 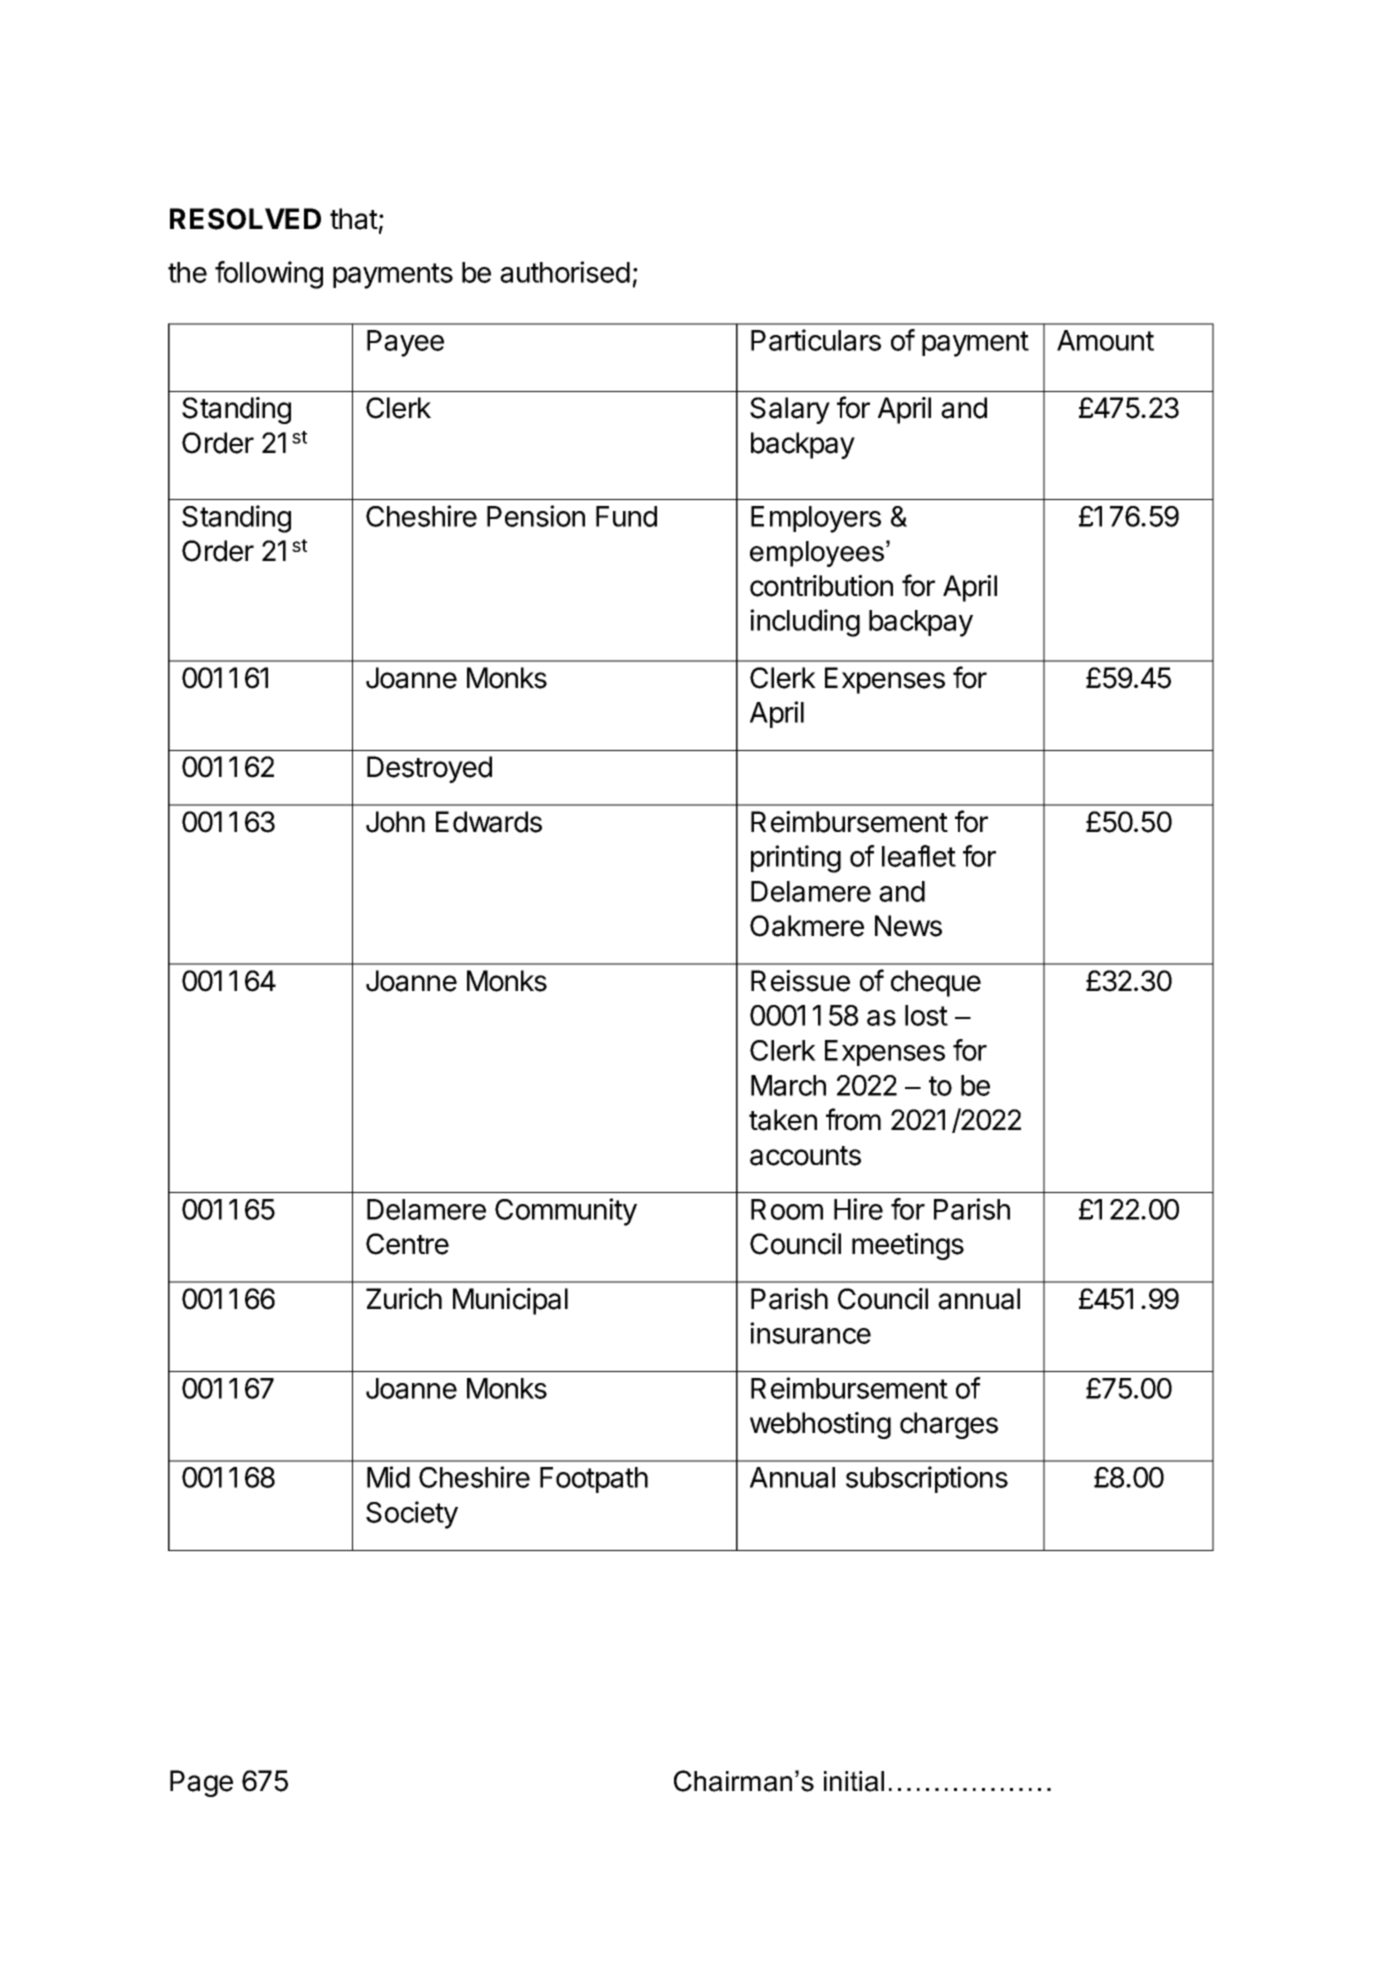 What do you see at coordinates (565, 272) in the screenshot?
I see `authorised` at bounding box center [565, 272].
